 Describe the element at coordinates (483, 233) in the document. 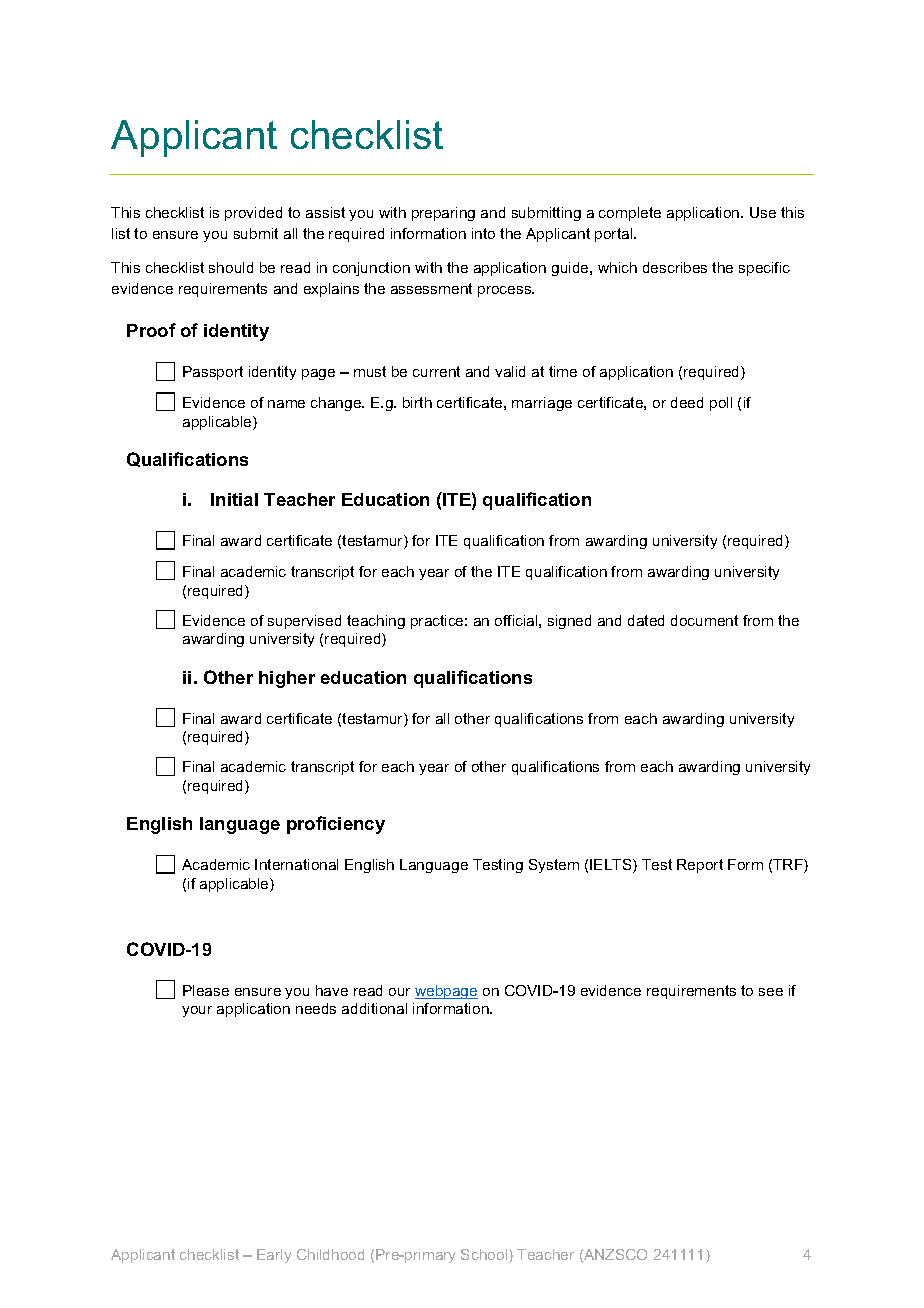

I see `into` at that location.
